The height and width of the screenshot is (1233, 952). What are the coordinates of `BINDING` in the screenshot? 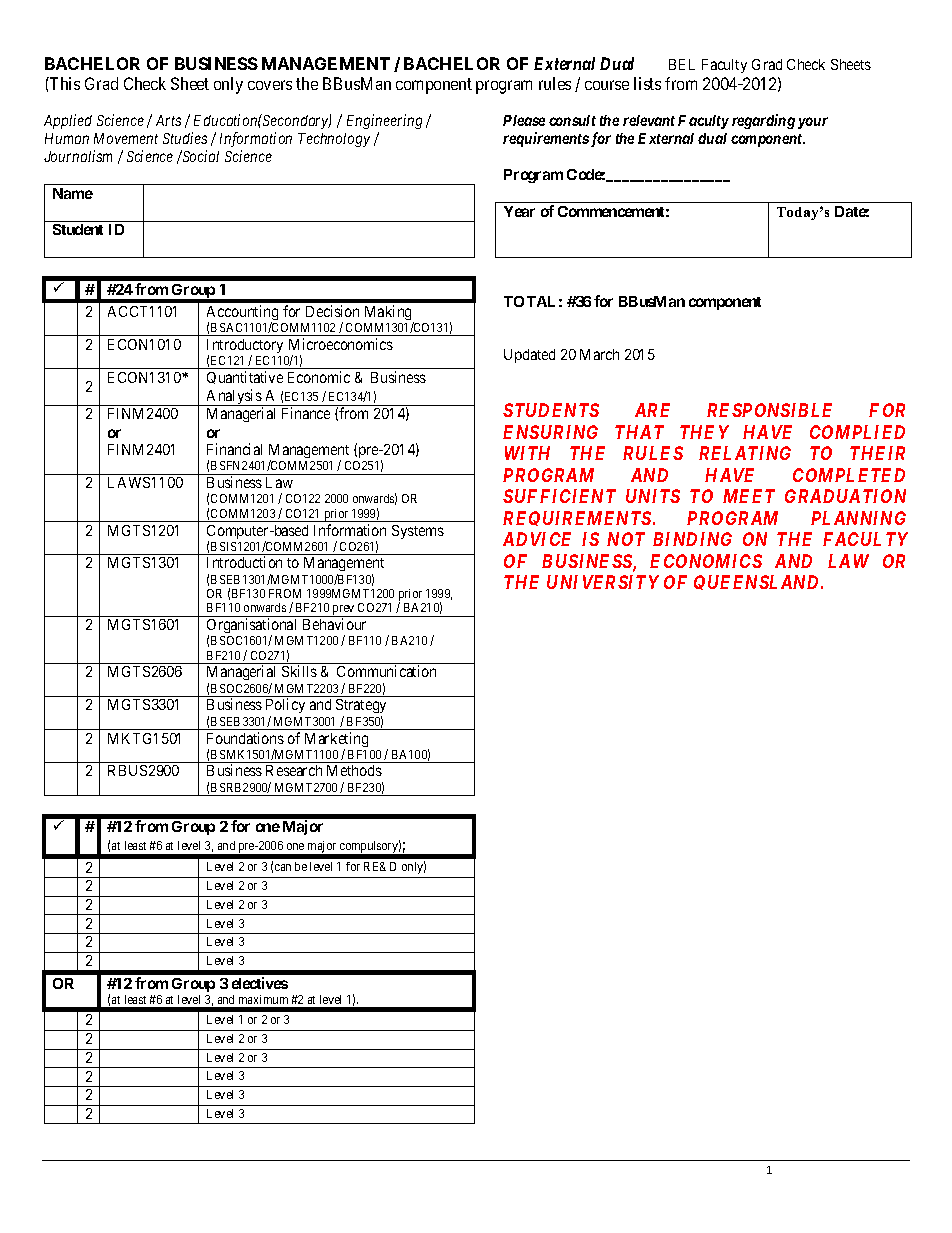 It's located at (692, 539).
